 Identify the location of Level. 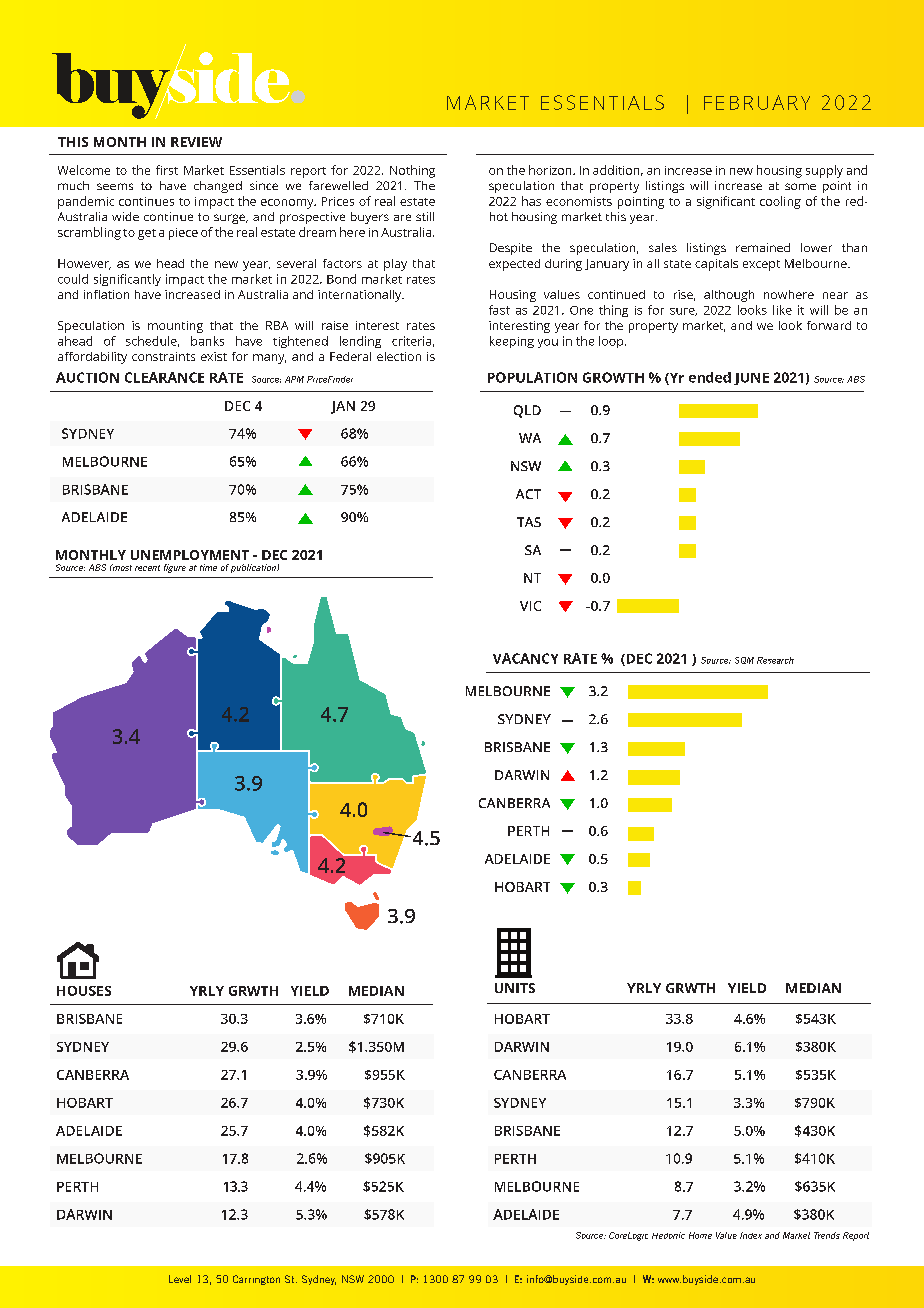
(180, 1279).
